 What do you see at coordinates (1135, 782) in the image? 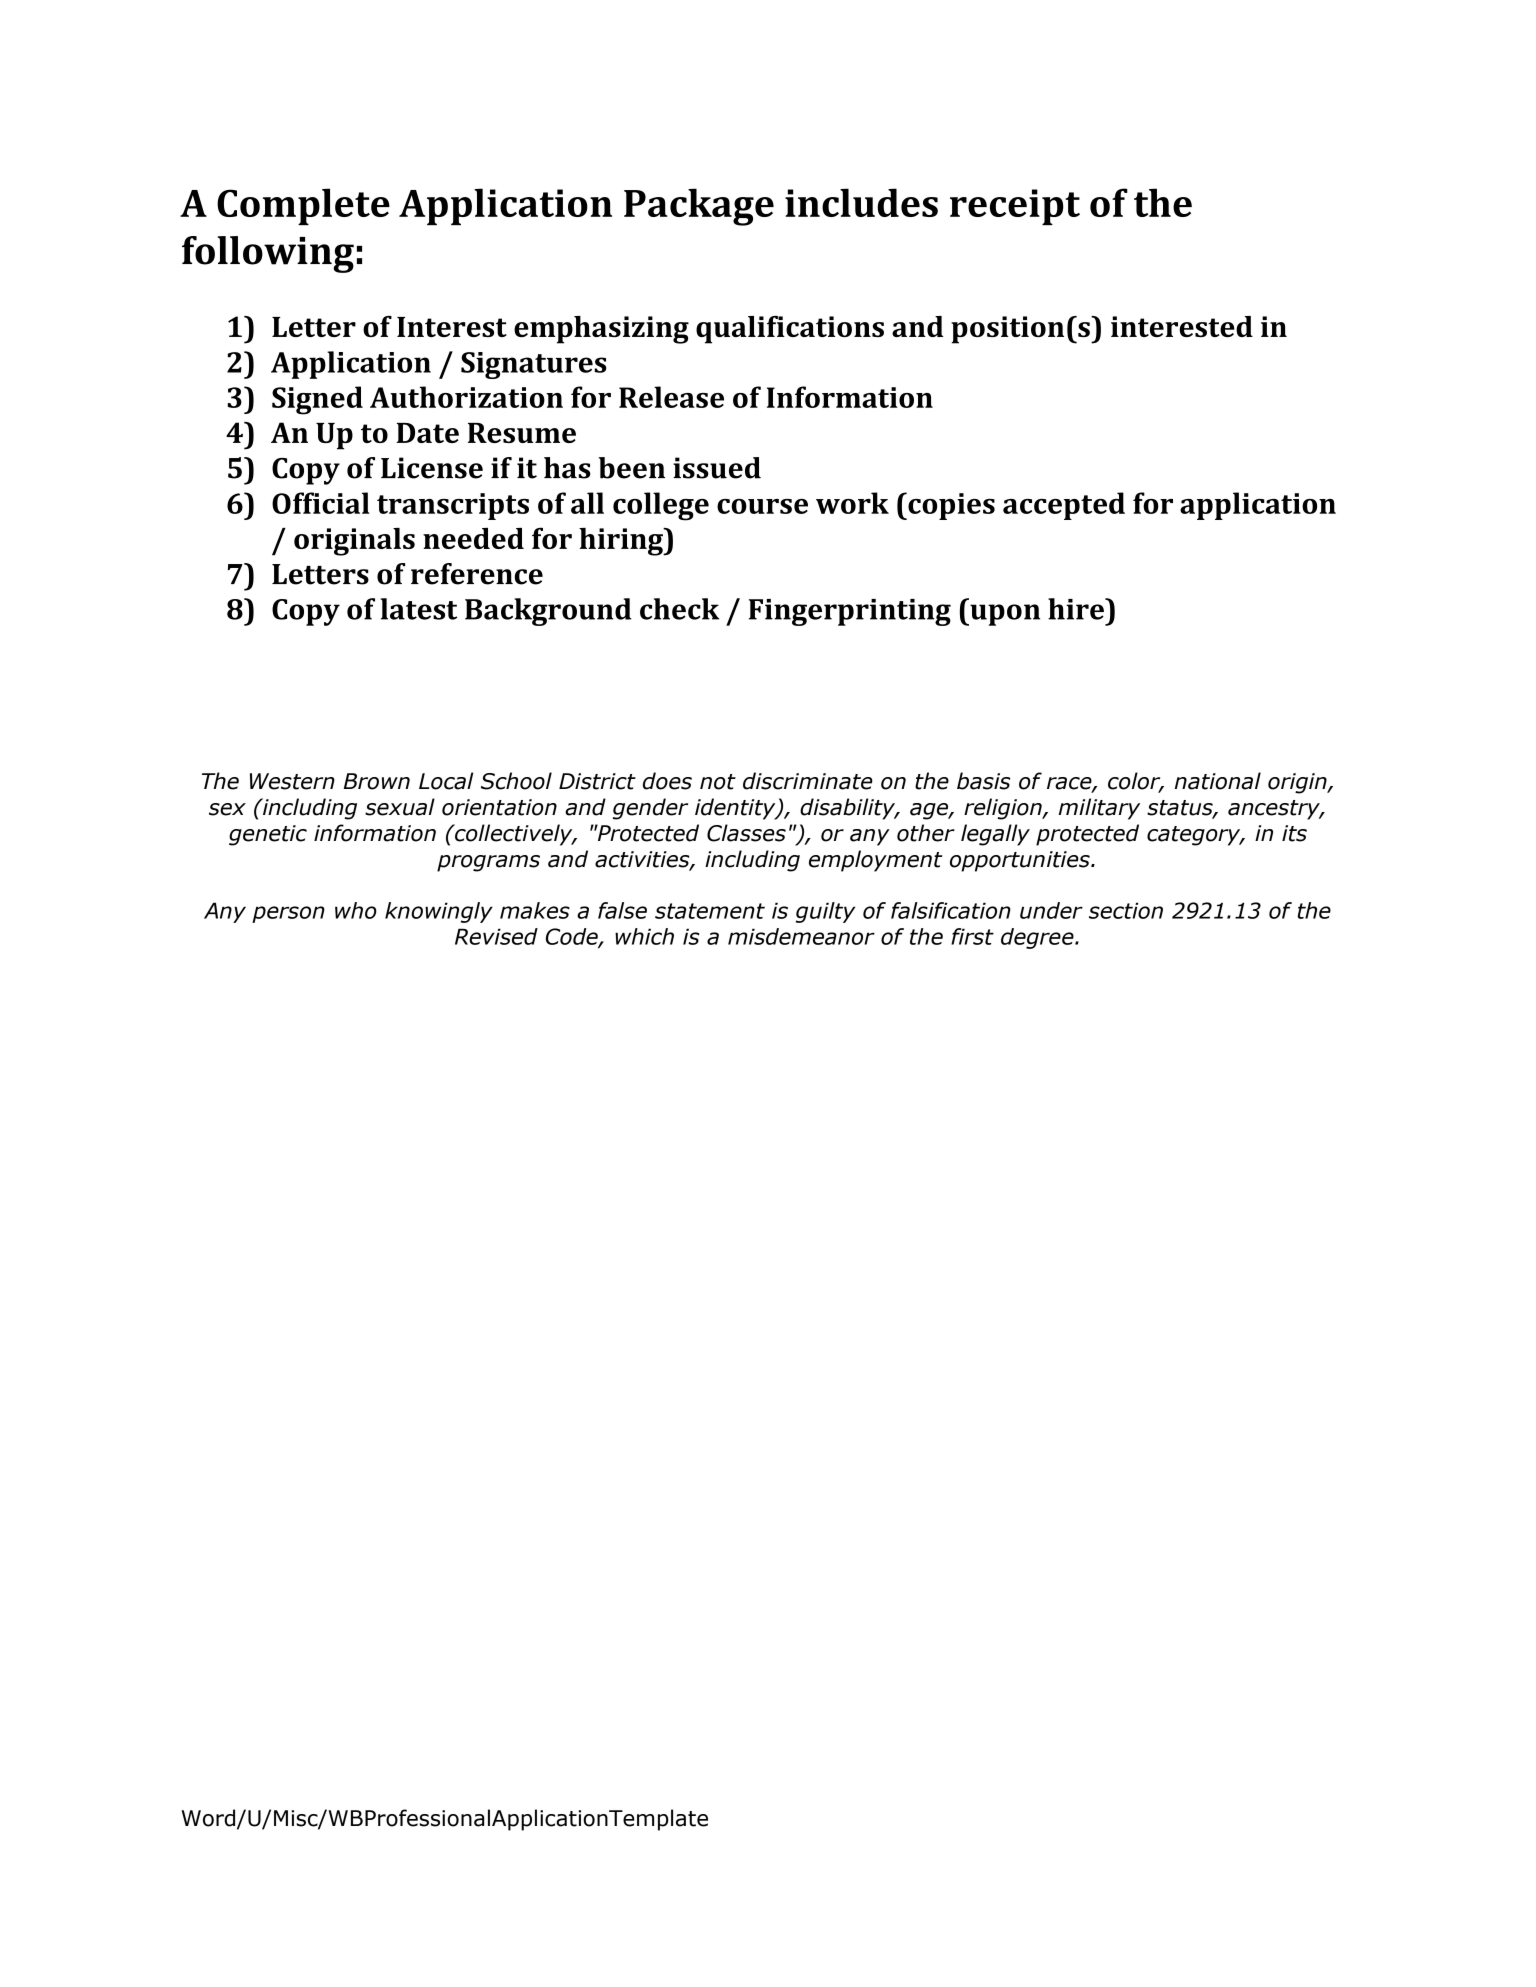
I see `color` at bounding box center [1135, 782].
